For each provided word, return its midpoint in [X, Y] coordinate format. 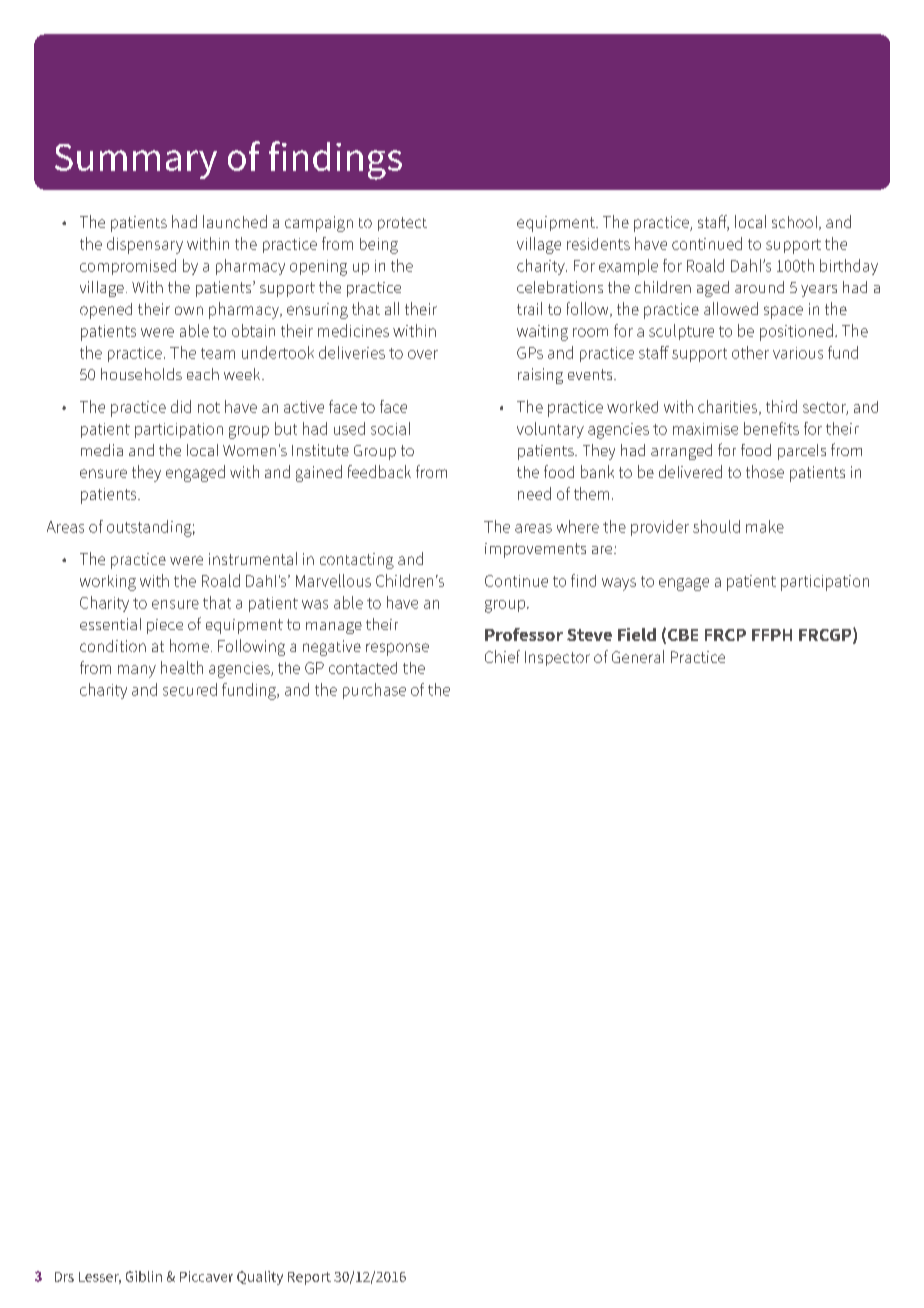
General [638, 656]
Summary [136, 161]
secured [190, 689]
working [108, 583]
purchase [374, 691]
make [765, 526]
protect [402, 224]
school [796, 223]
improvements [535, 550]
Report [309, 1278]
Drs [64, 1277]
